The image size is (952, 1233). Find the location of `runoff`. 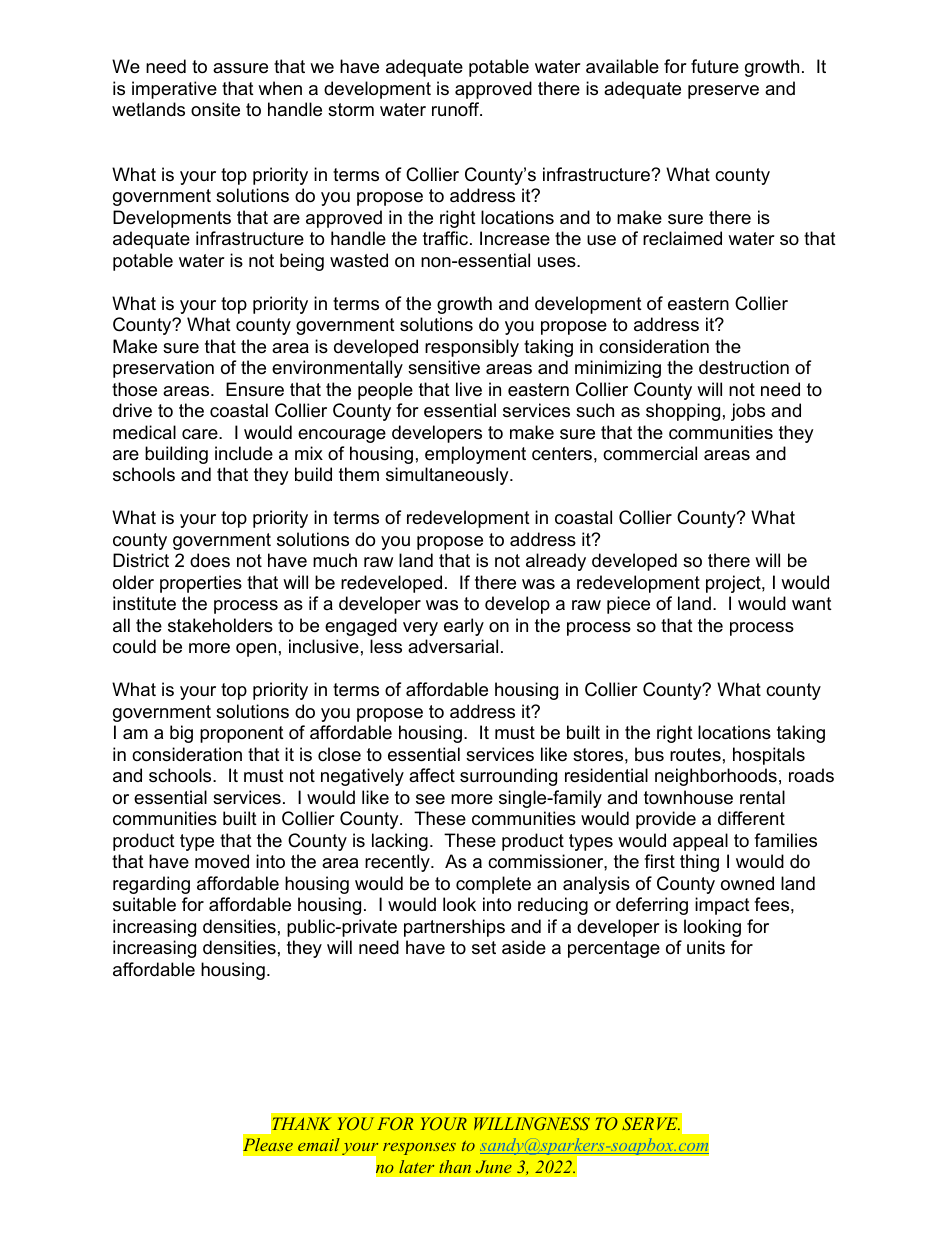

runoff is located at coordinates (457, 109).
